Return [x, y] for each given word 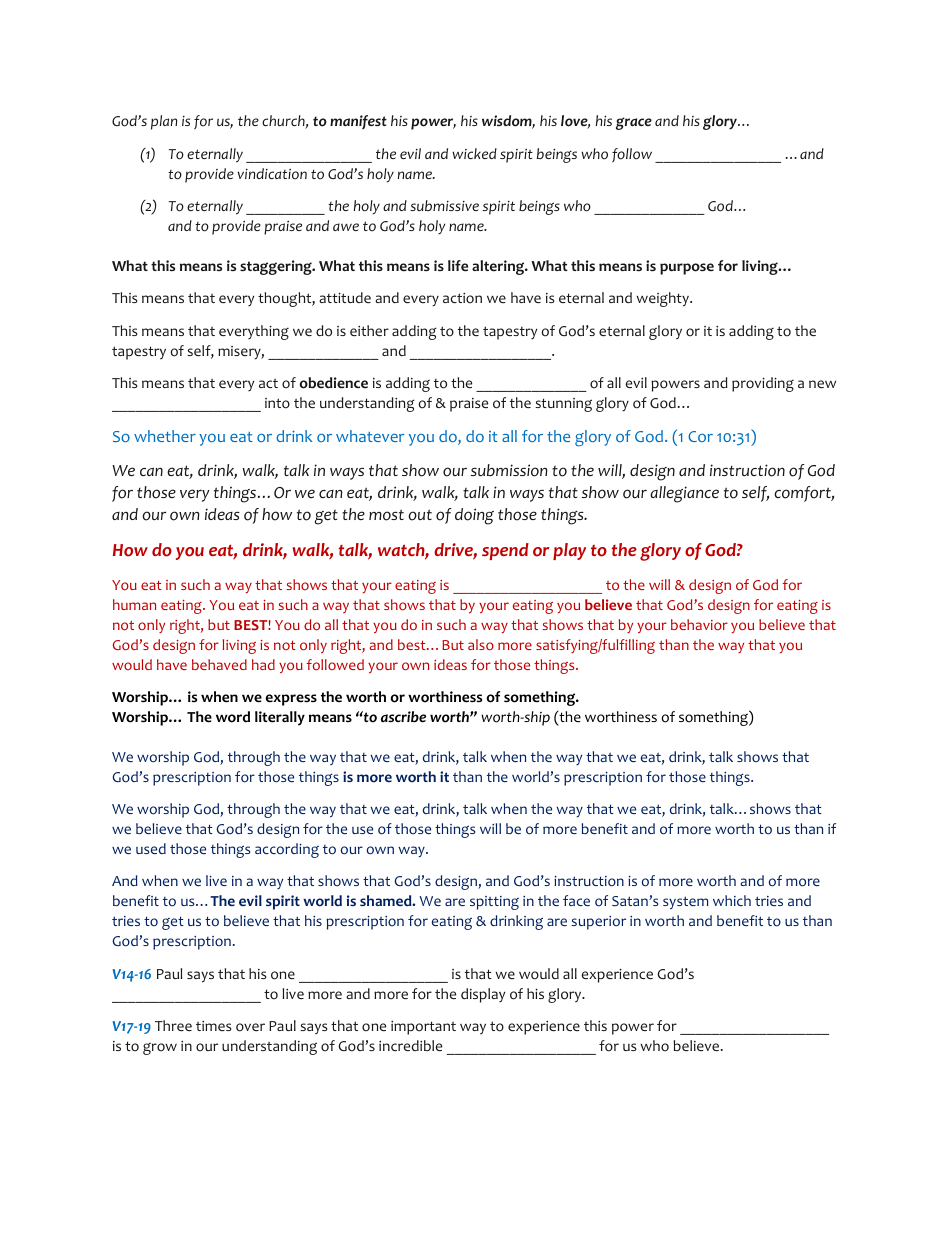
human [134, 604]
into [277, 403]
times [213, 1026]
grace [634, 123]
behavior [699, 624]
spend [505, 551]
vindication [272, 174]
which [732, 900]
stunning [563, 405]
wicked [474, 153]
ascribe [403, 717]
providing [763, 384]
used [151, 848]
